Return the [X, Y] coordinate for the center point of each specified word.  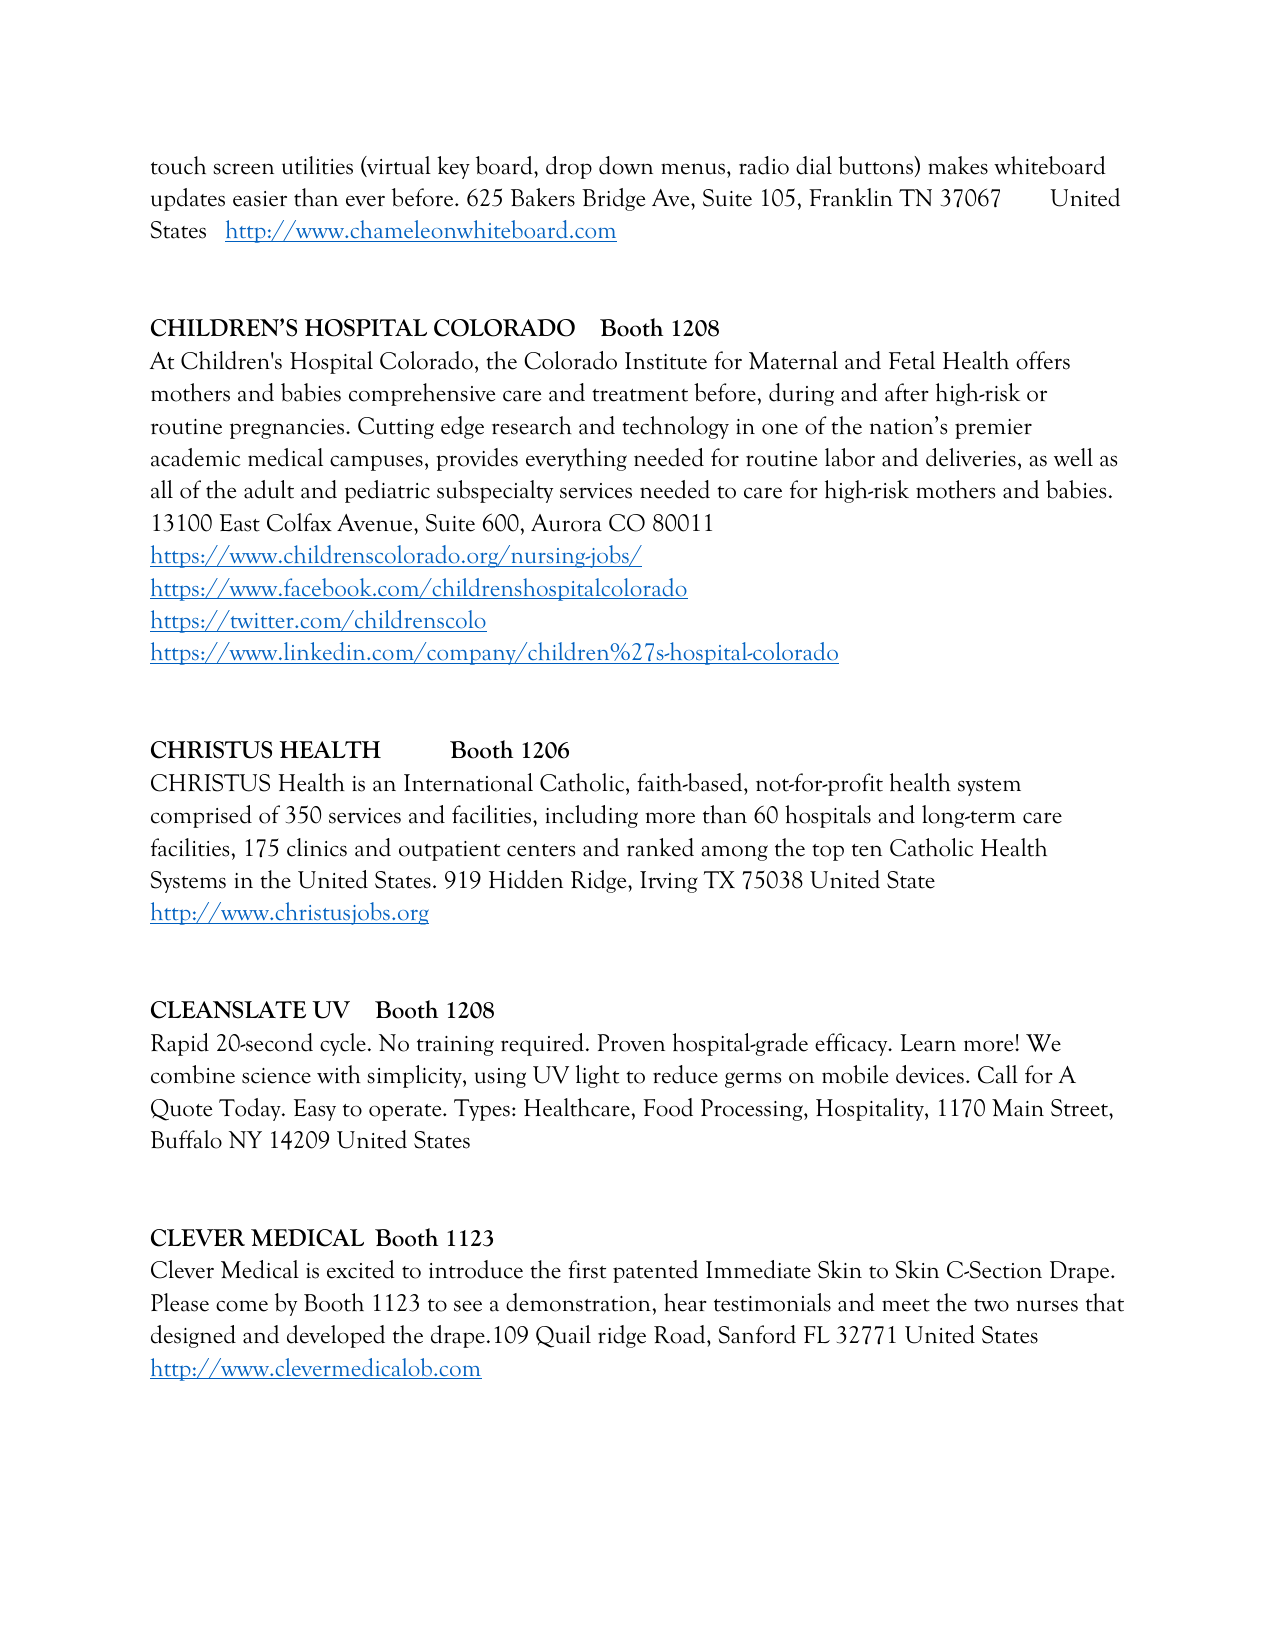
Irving [669, 882]
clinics [317, 847]
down [626, 165]
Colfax [299, 522]
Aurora [566, 523]
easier [260, 199]
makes [958, 165]
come [242, 1306]
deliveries [971, 457]
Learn [928, 1043]
